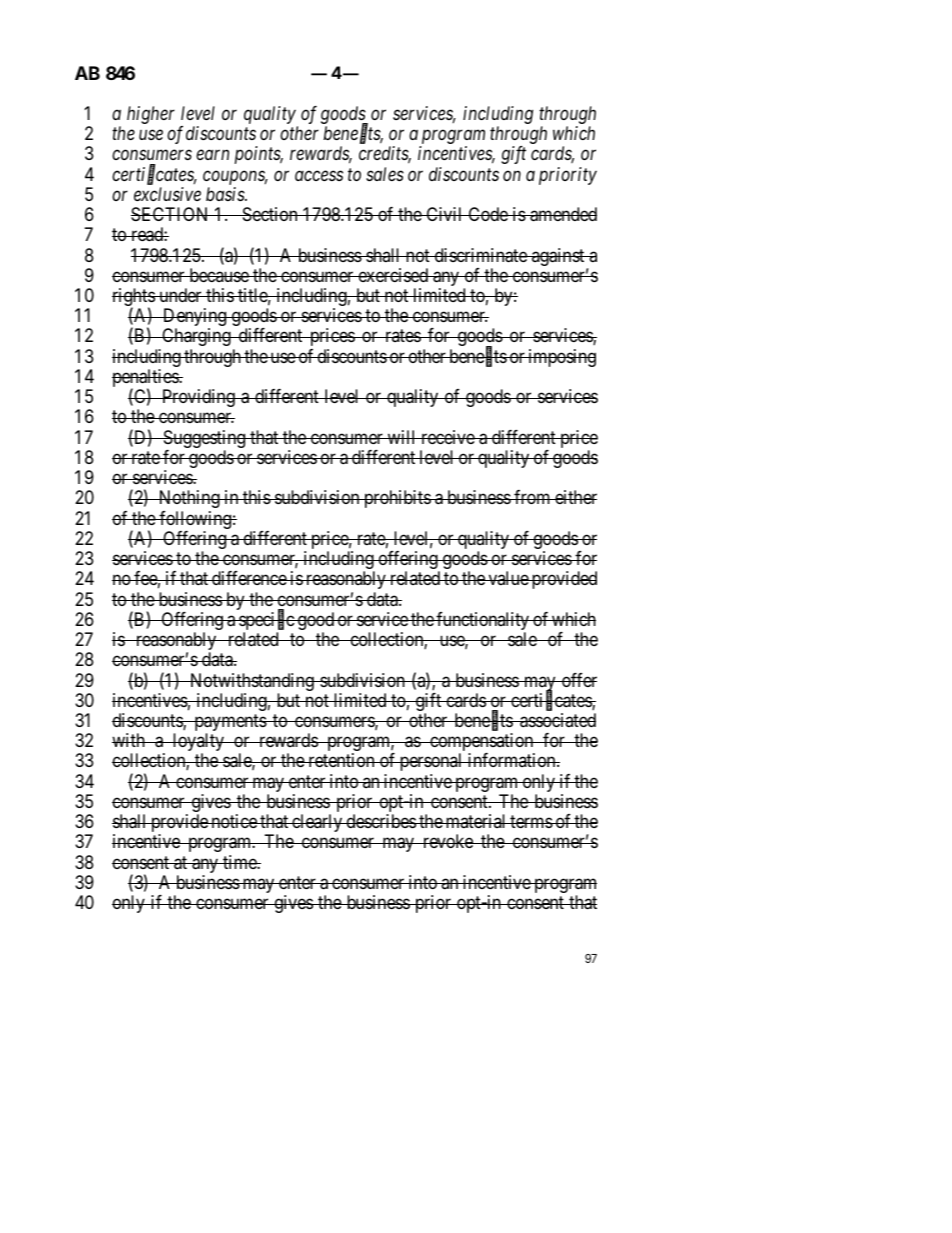  Describe the element at coordinates (195, 318) in the screenshot. I see `Denying` at that location.
